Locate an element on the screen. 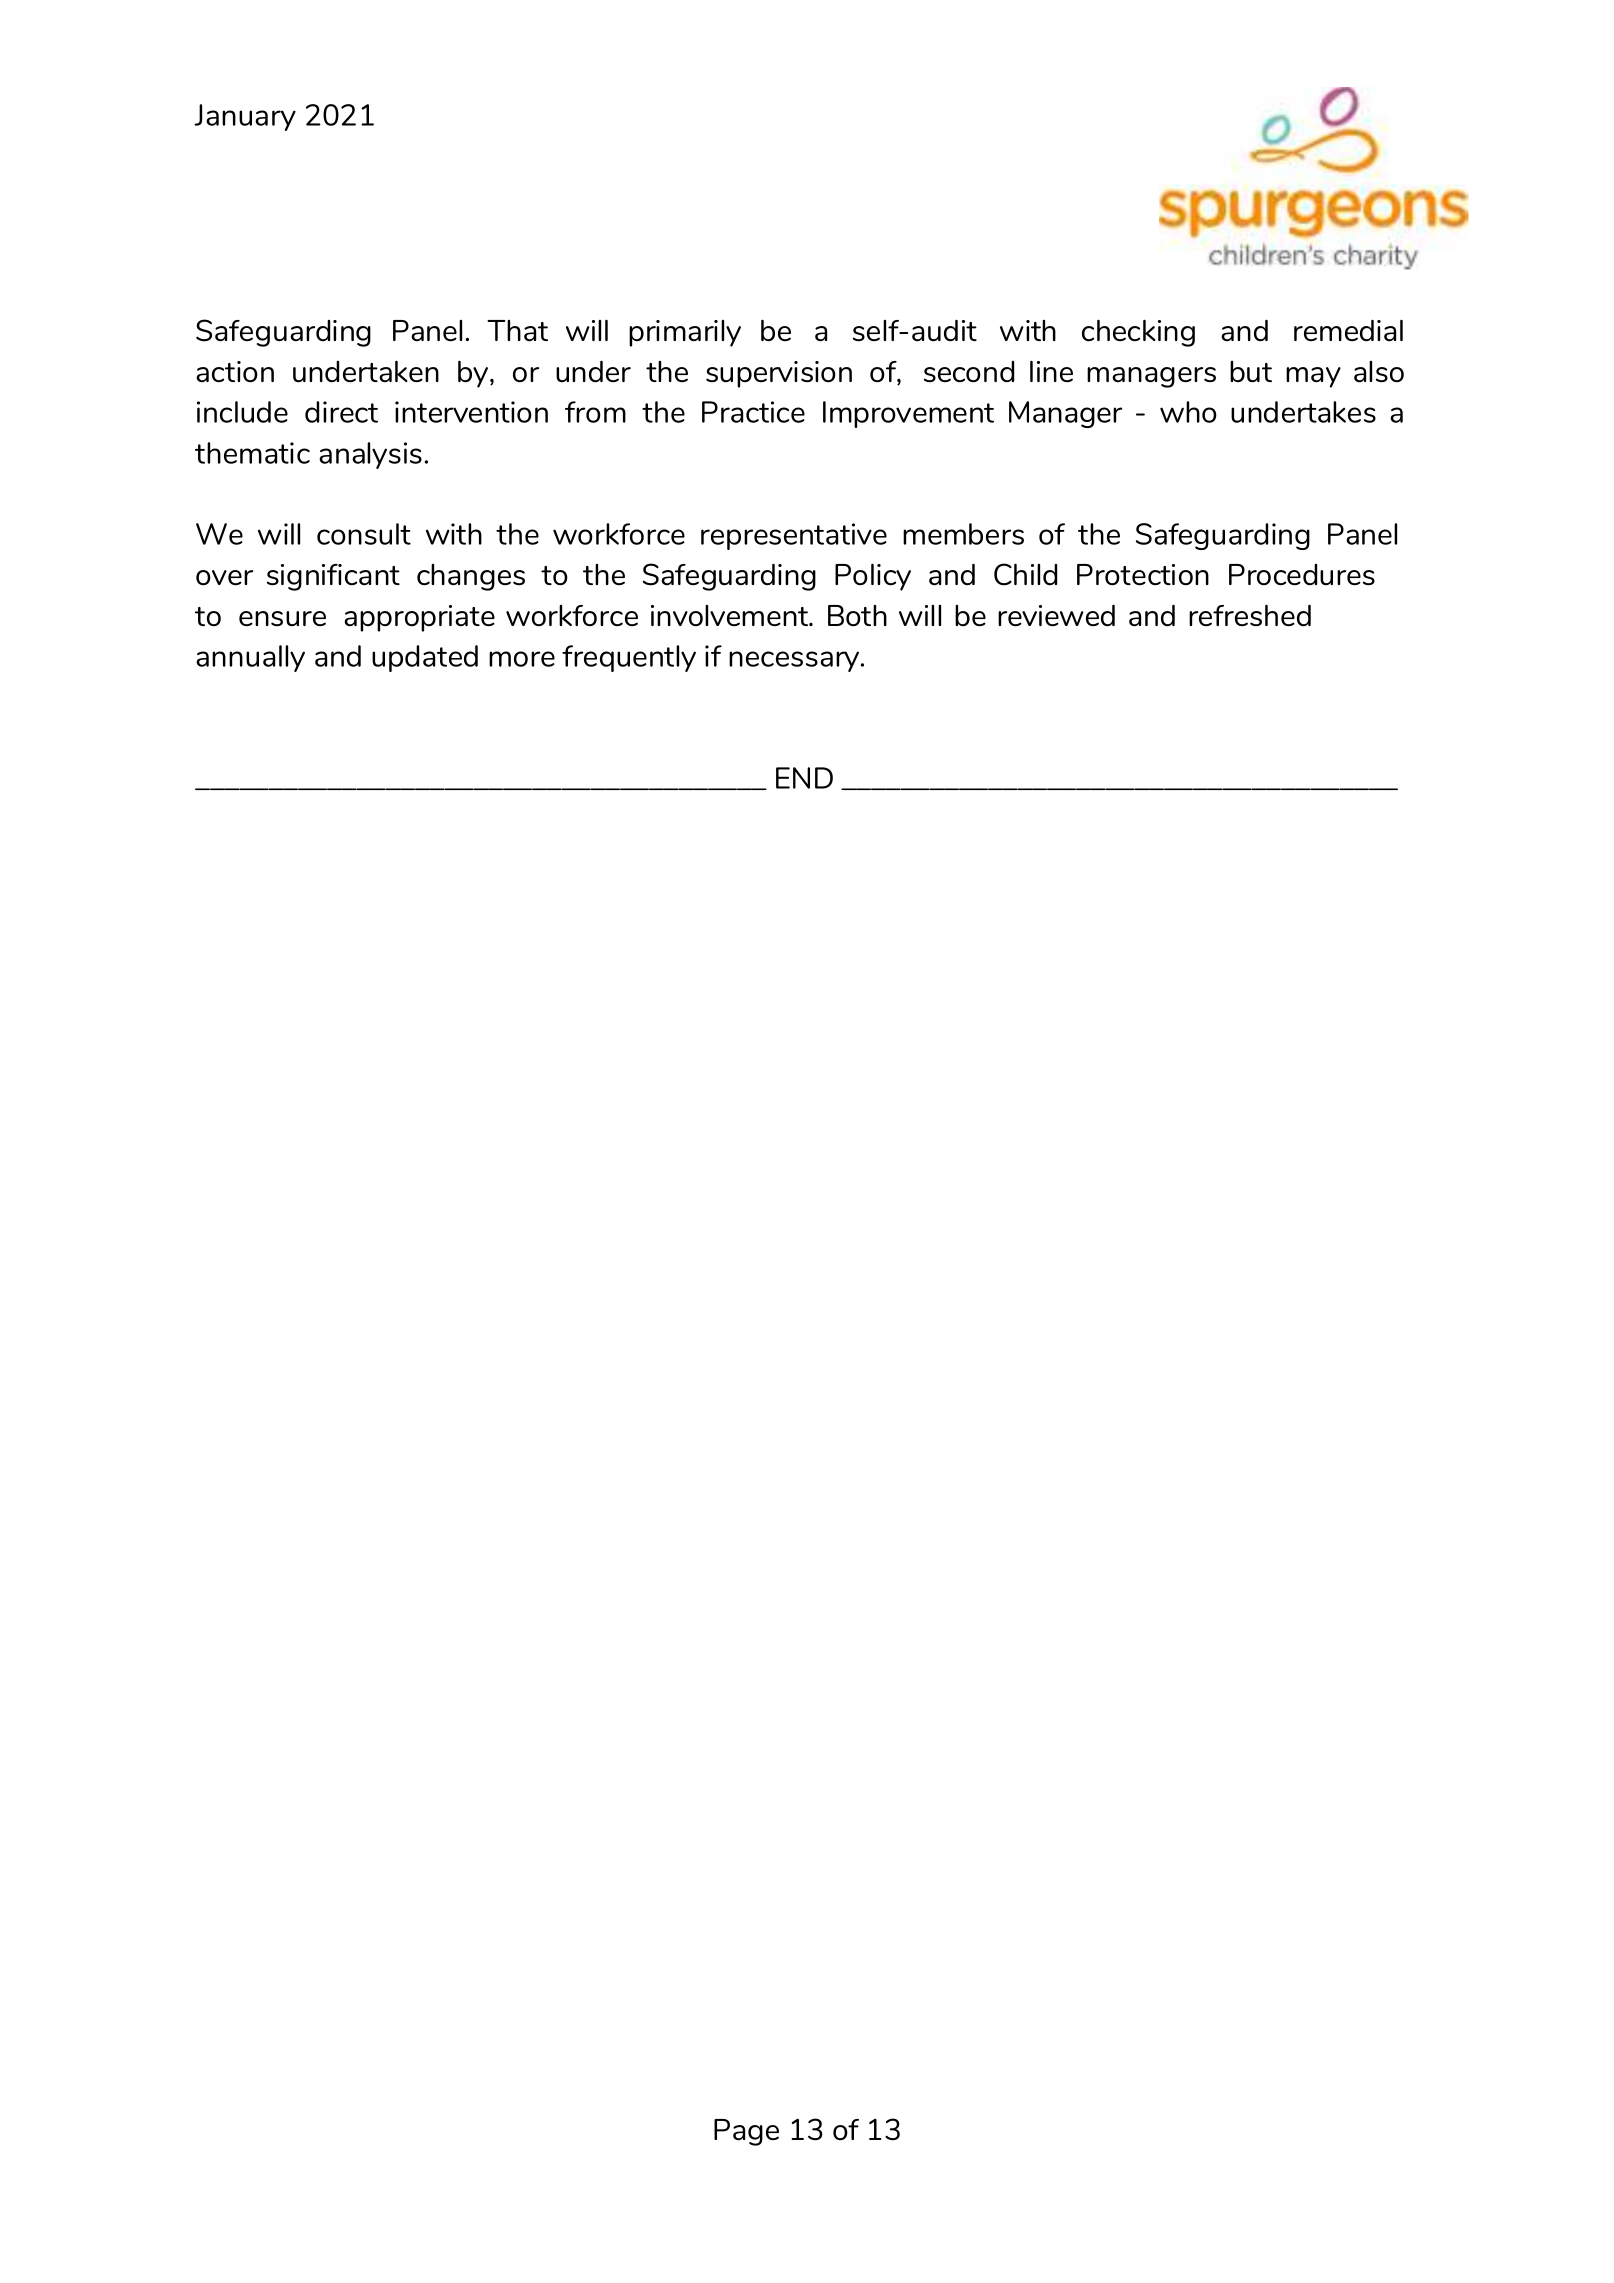 Image resolution: width=1614 pixels, height=2283 pixels. END is located at coordinates (804, 778).
